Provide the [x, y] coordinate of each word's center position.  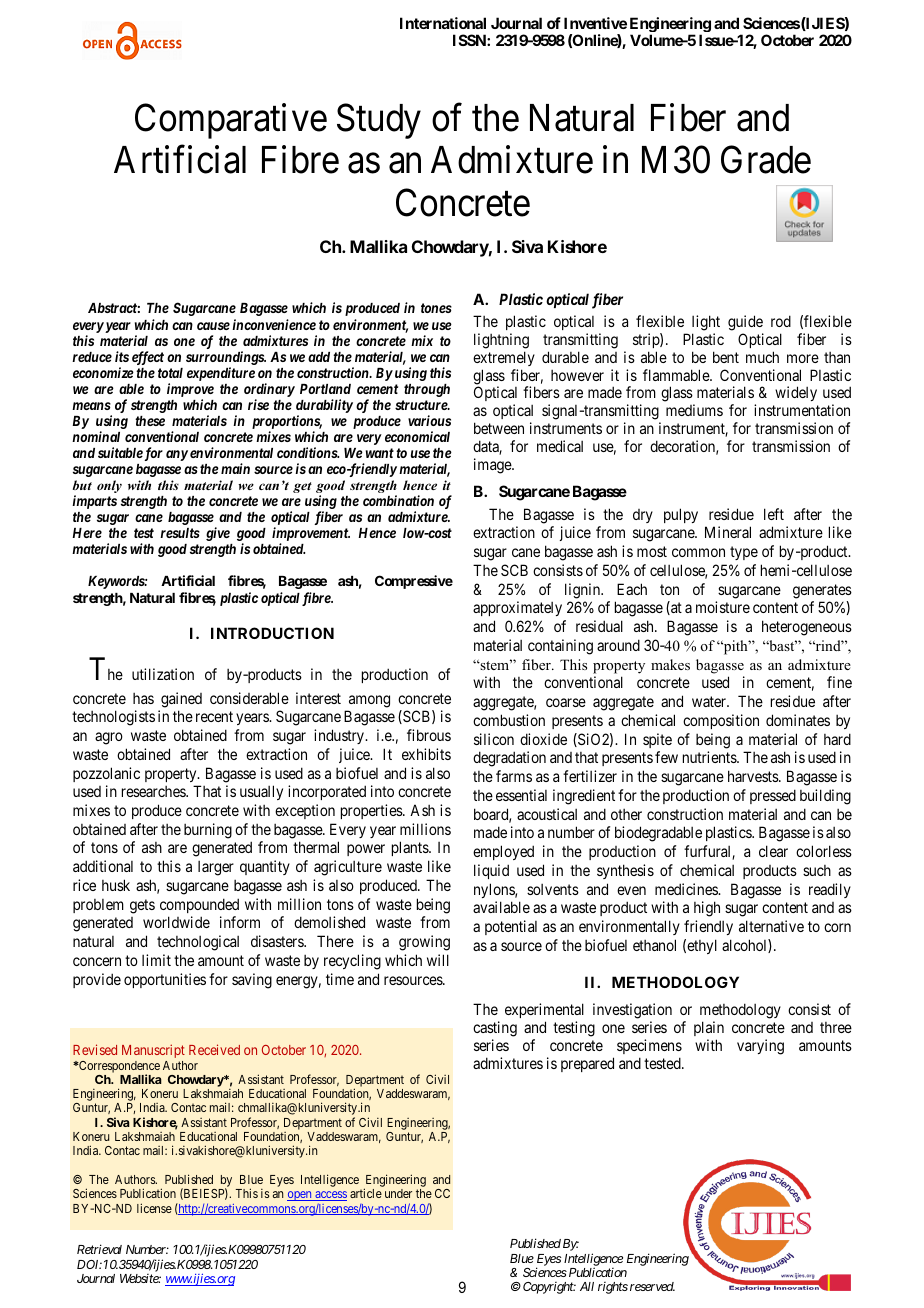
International [443, 23]
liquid [491, 871]
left [774, 514]
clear [773, 851]
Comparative [231, 121]
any [177, 455]
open [300, 1196]
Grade [766, 160]
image [493, 466]
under [398, 1193]
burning [208, 831]
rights [613, 1288]
